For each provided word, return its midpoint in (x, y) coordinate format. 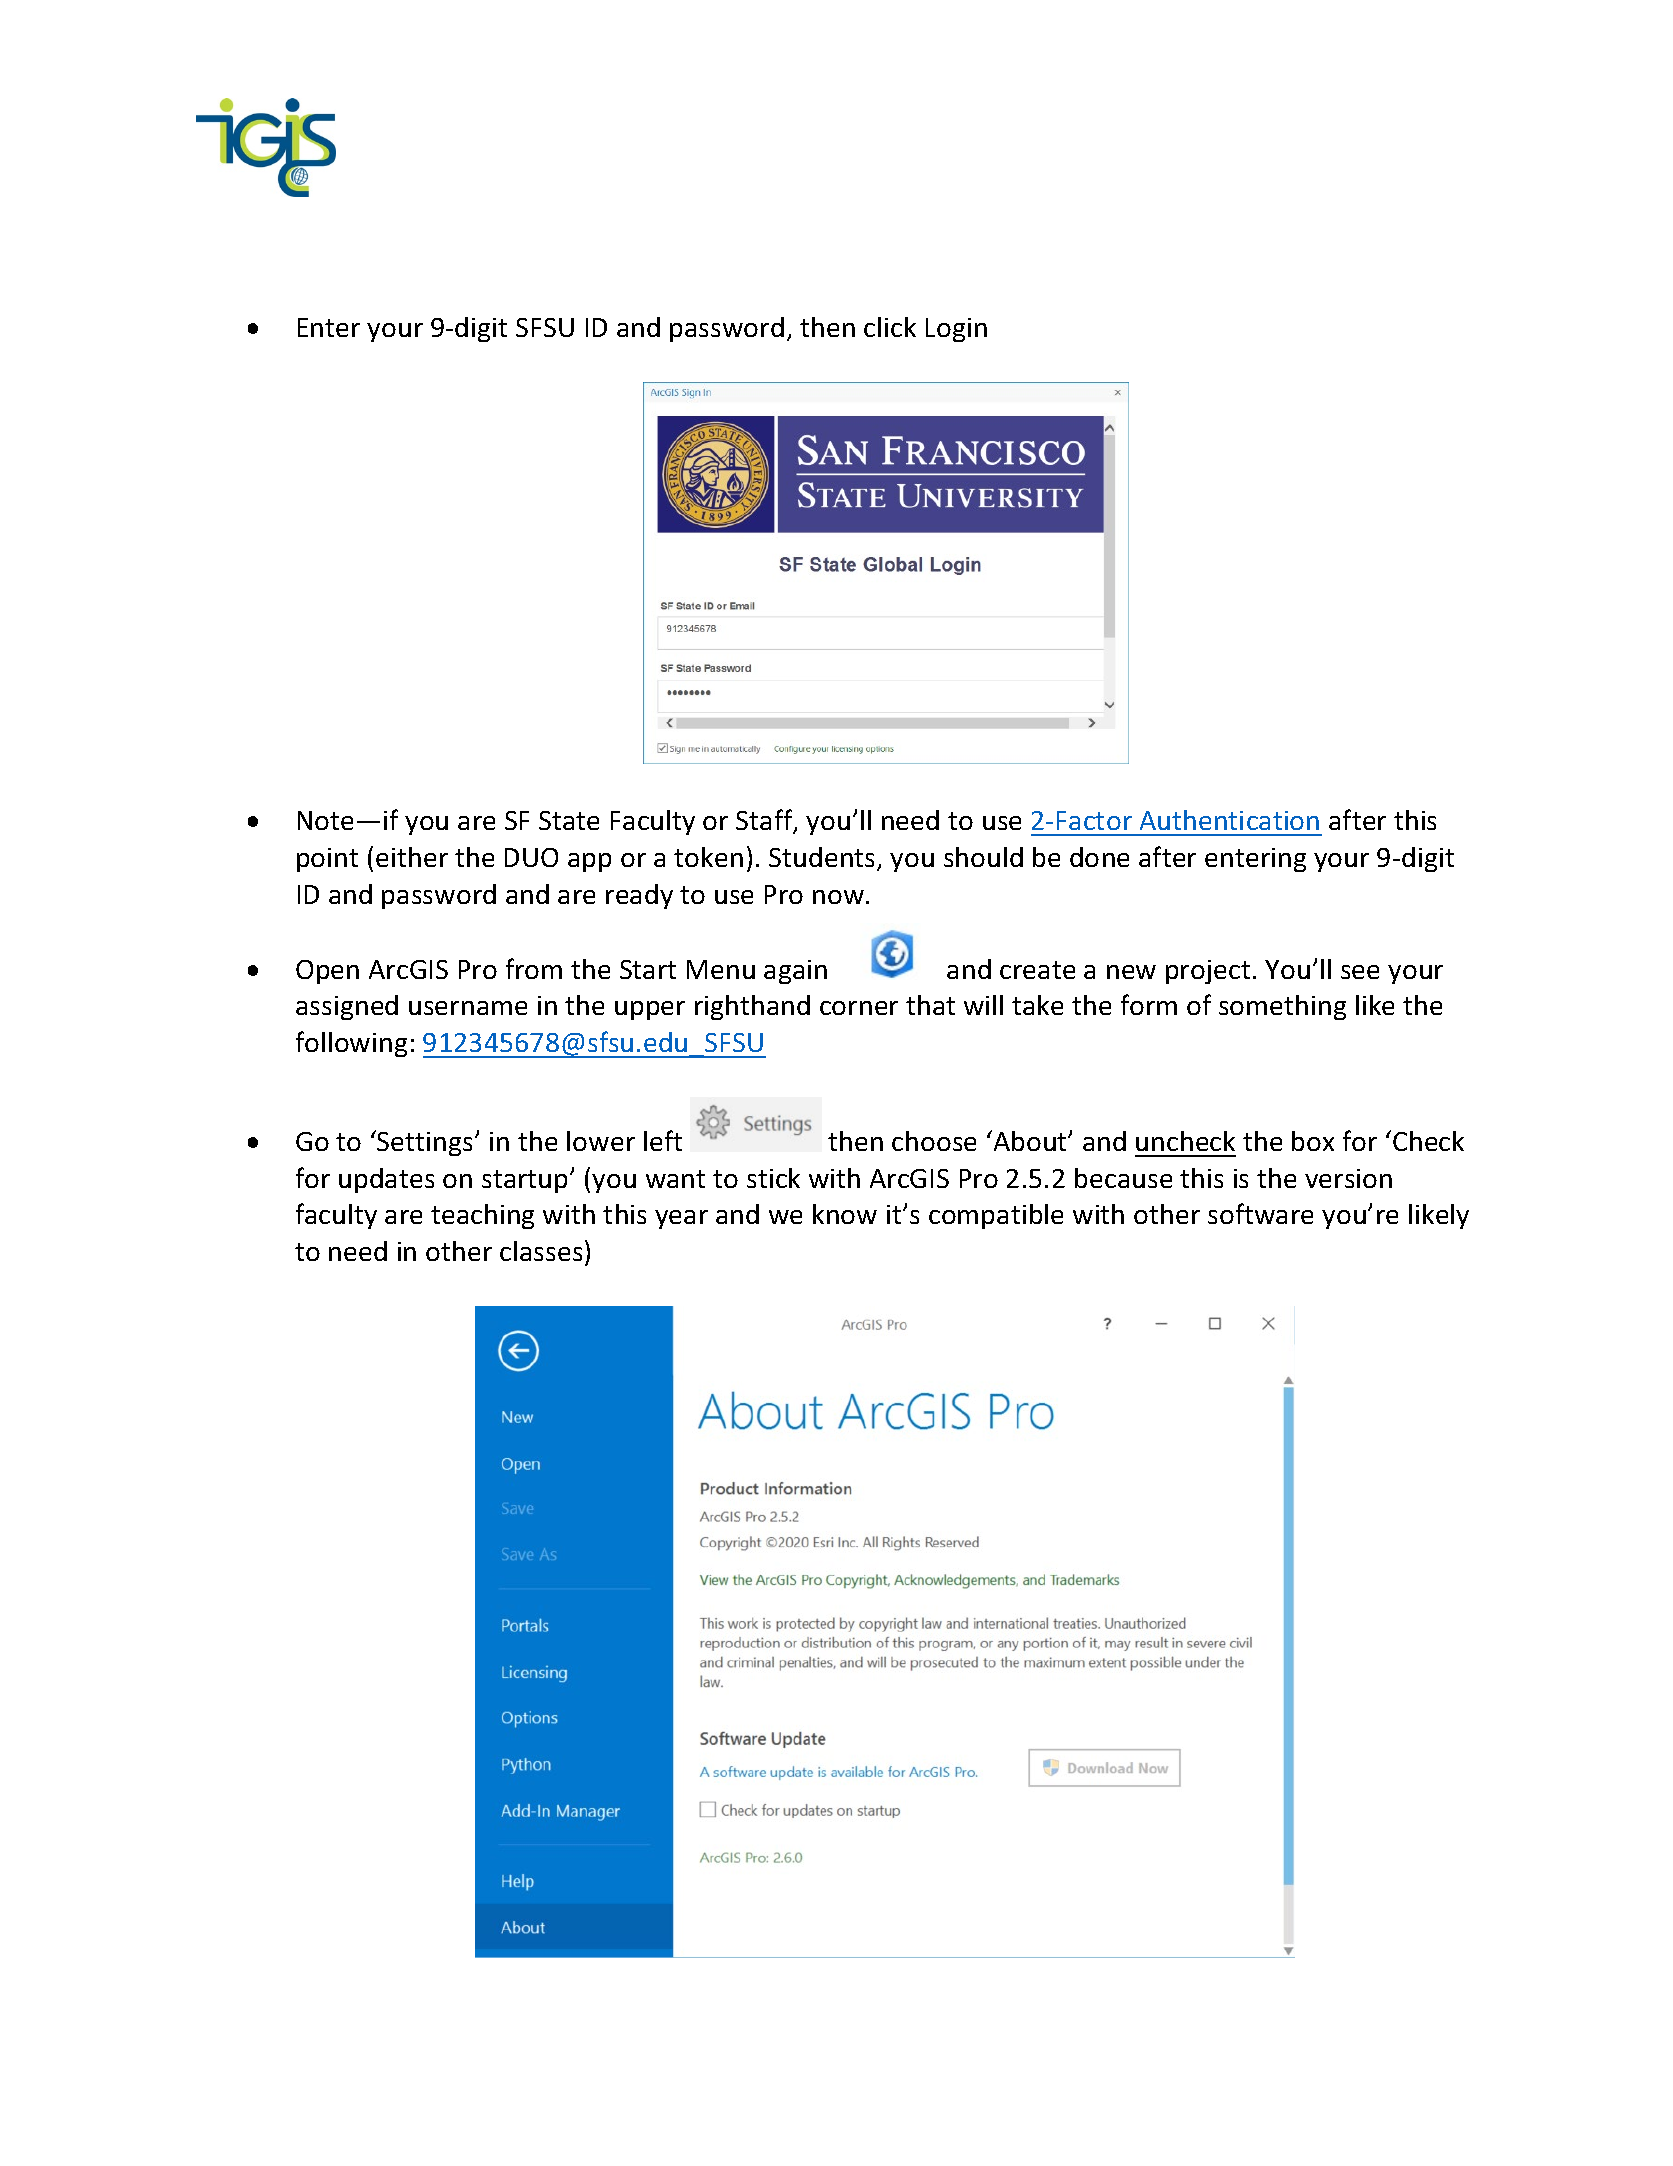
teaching (482, 1216)
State (569, 820)
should (983, 857)
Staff (765, 821)
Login (956, 330)
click (890, 327)
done (1099, 857)
